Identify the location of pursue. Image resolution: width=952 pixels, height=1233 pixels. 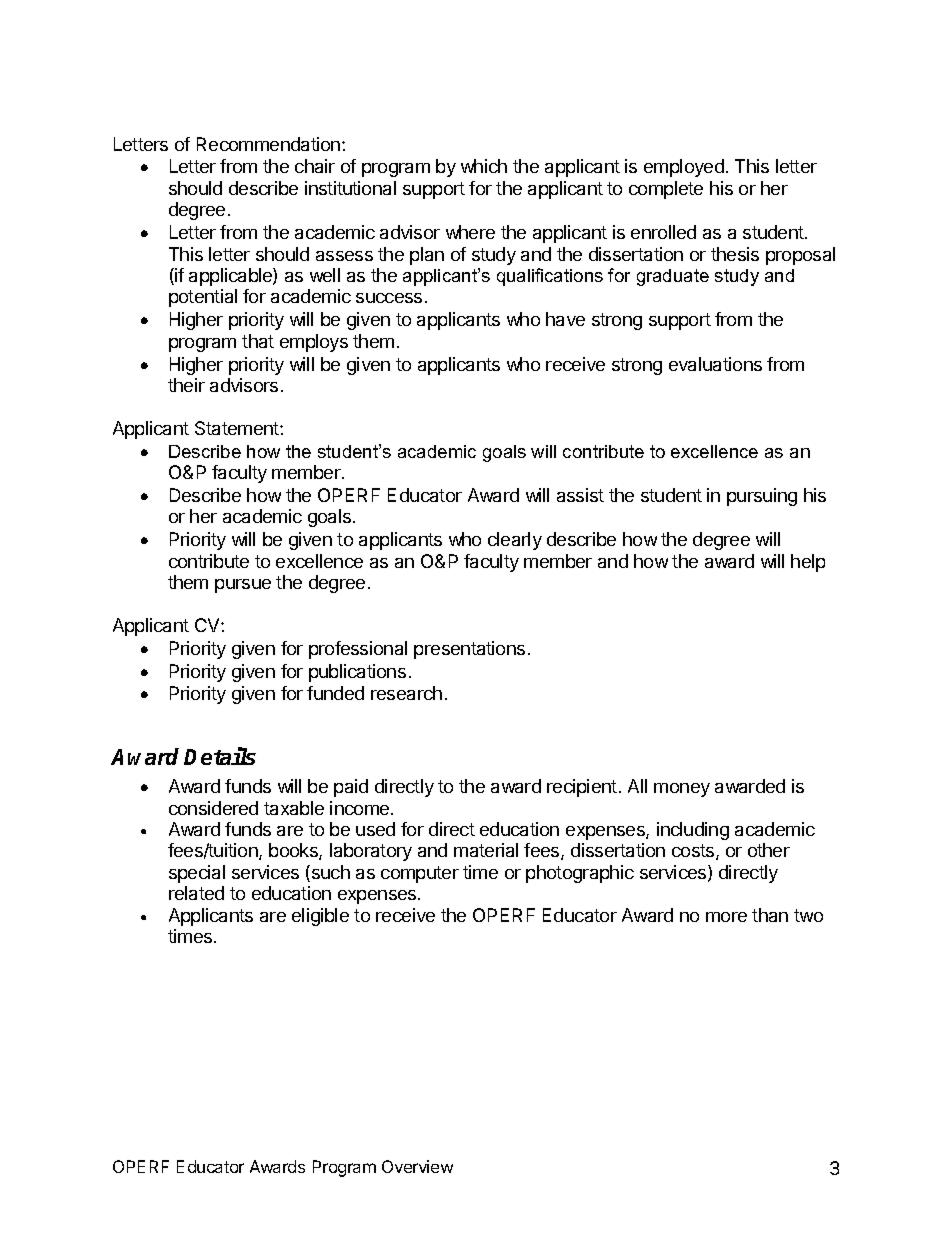
(243, 586).
